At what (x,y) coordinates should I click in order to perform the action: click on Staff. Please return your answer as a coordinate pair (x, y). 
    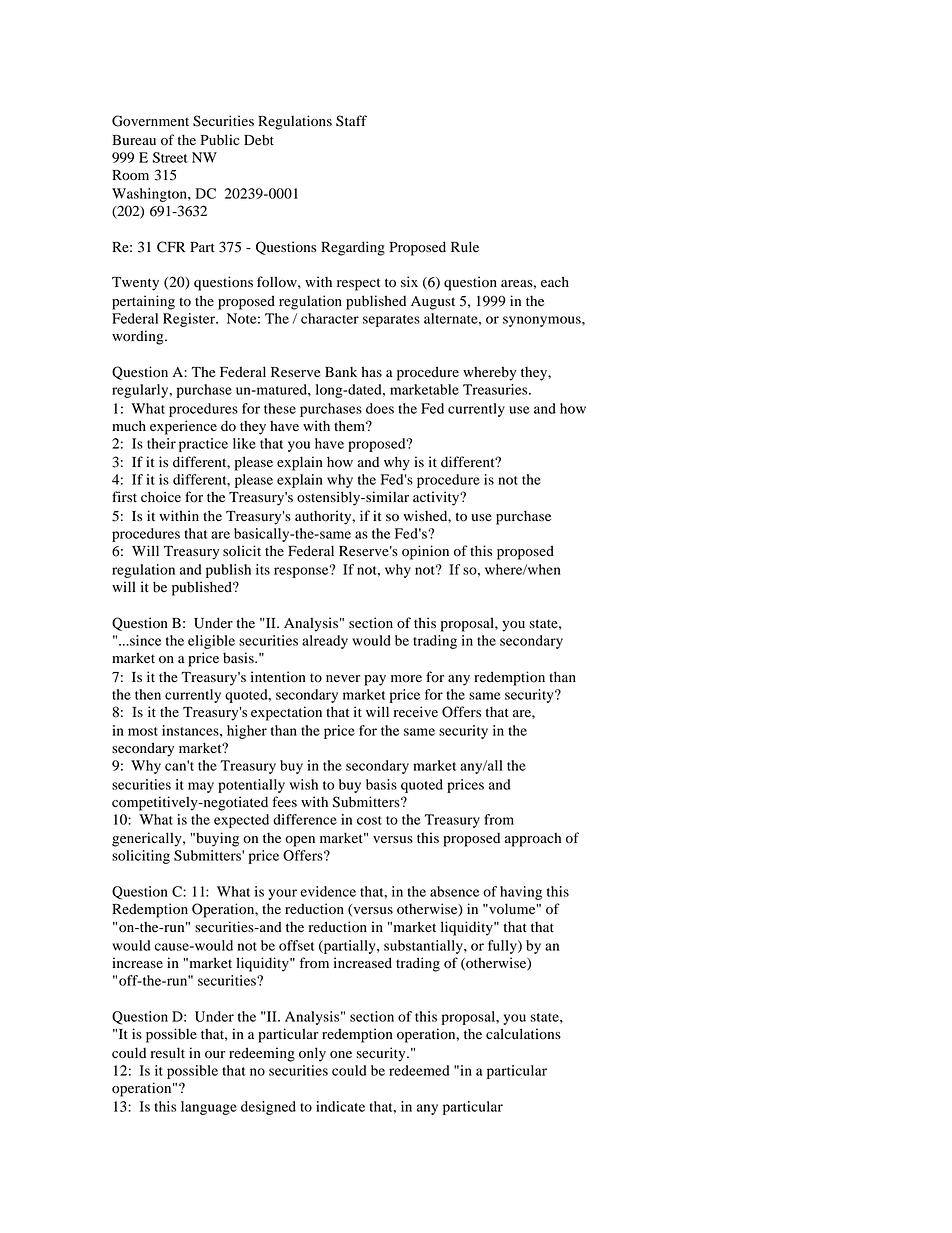
    Looking at the image, I should click on (351, 121).
